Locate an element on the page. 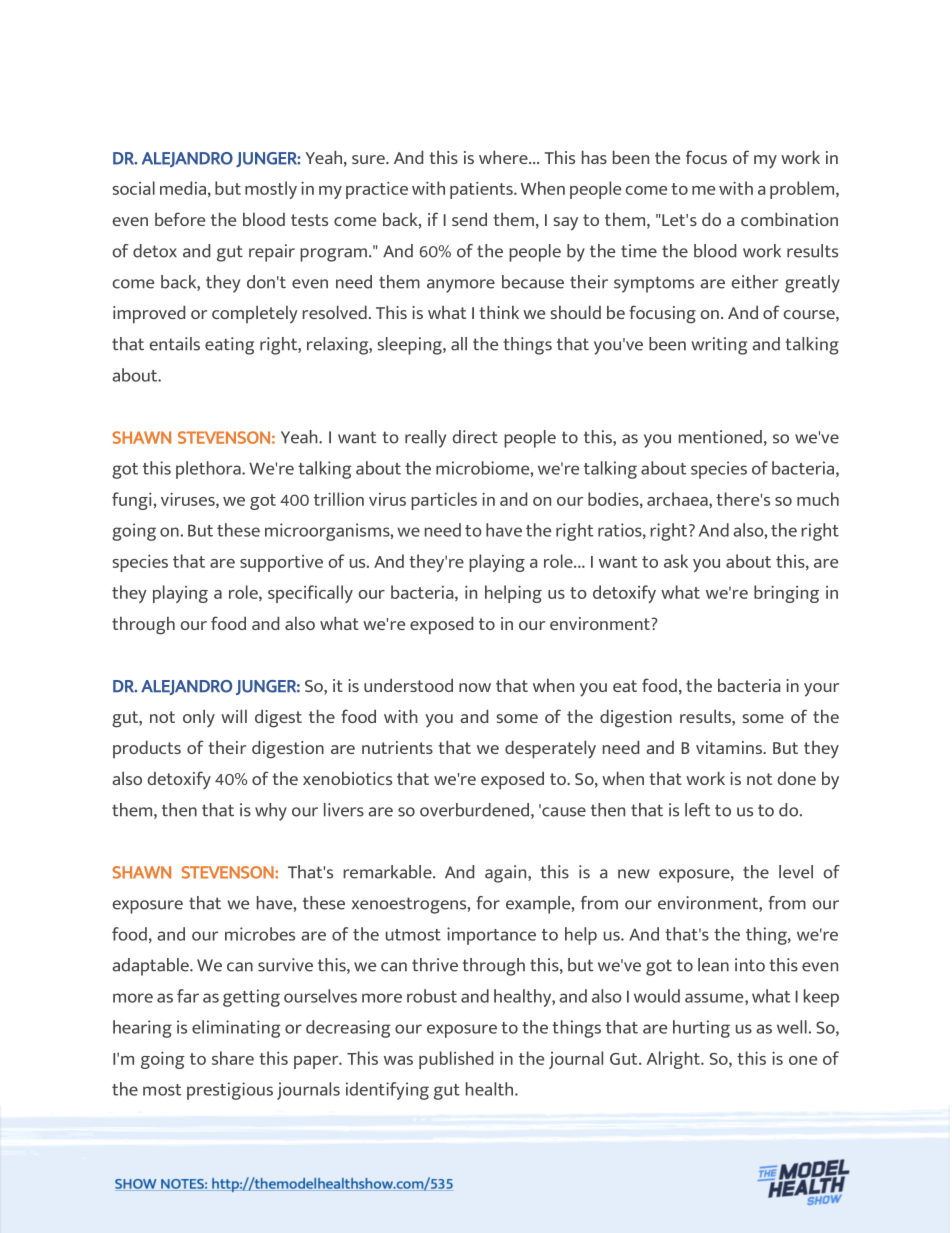 Image resolution: width=952 pixels, height=1233 pixels. patients is located at coordinates (482, 190).
